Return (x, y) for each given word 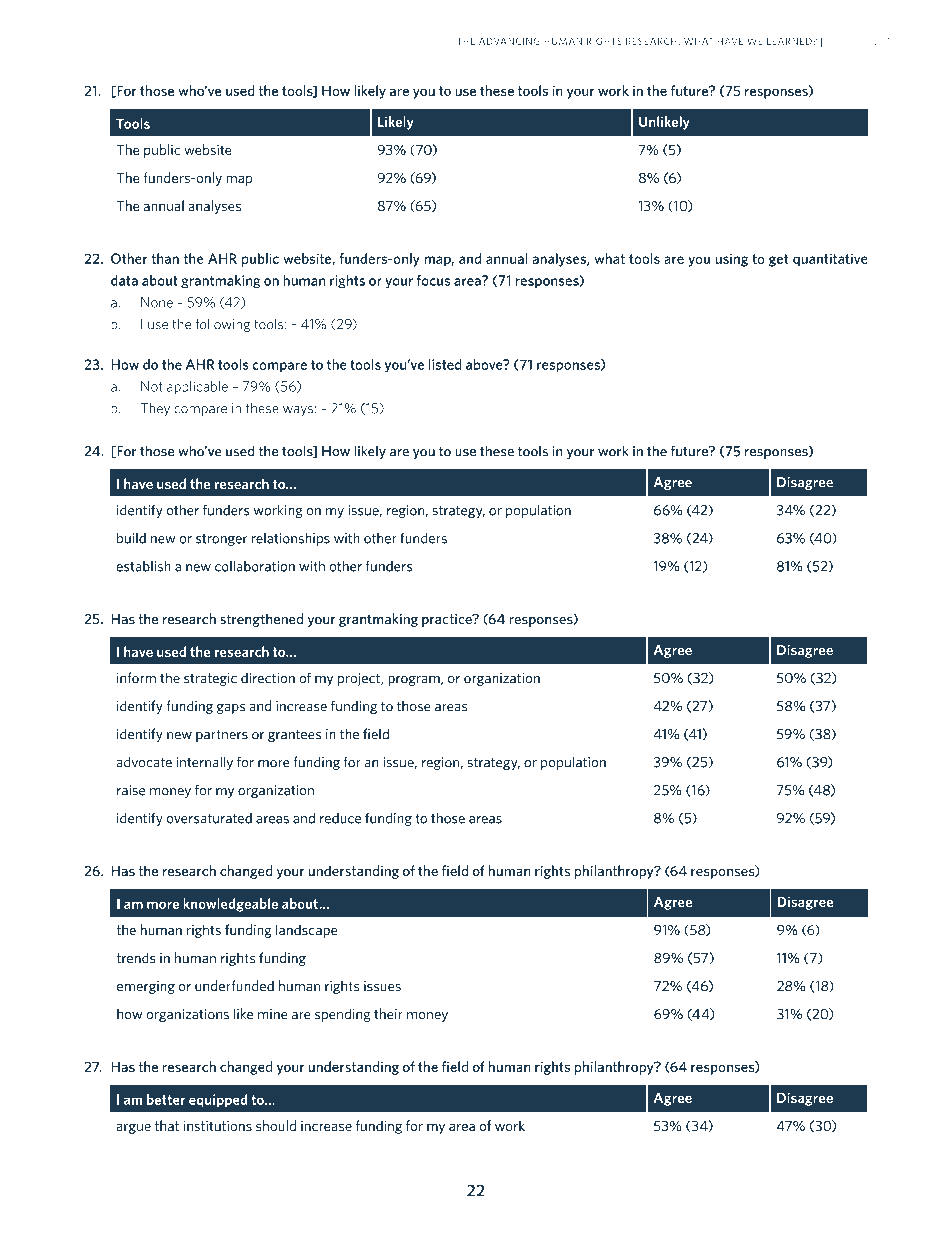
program (415, 681)
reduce (340, 818)
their (388, 1013)
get (778, 260)
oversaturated (209, 818)
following (223, 325)
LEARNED (790, 41)
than (165, 258)
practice (448, 620)
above (485, 364)
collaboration (255, 566)
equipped (218, 1101)
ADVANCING (509, 41)
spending (342, 1015)
